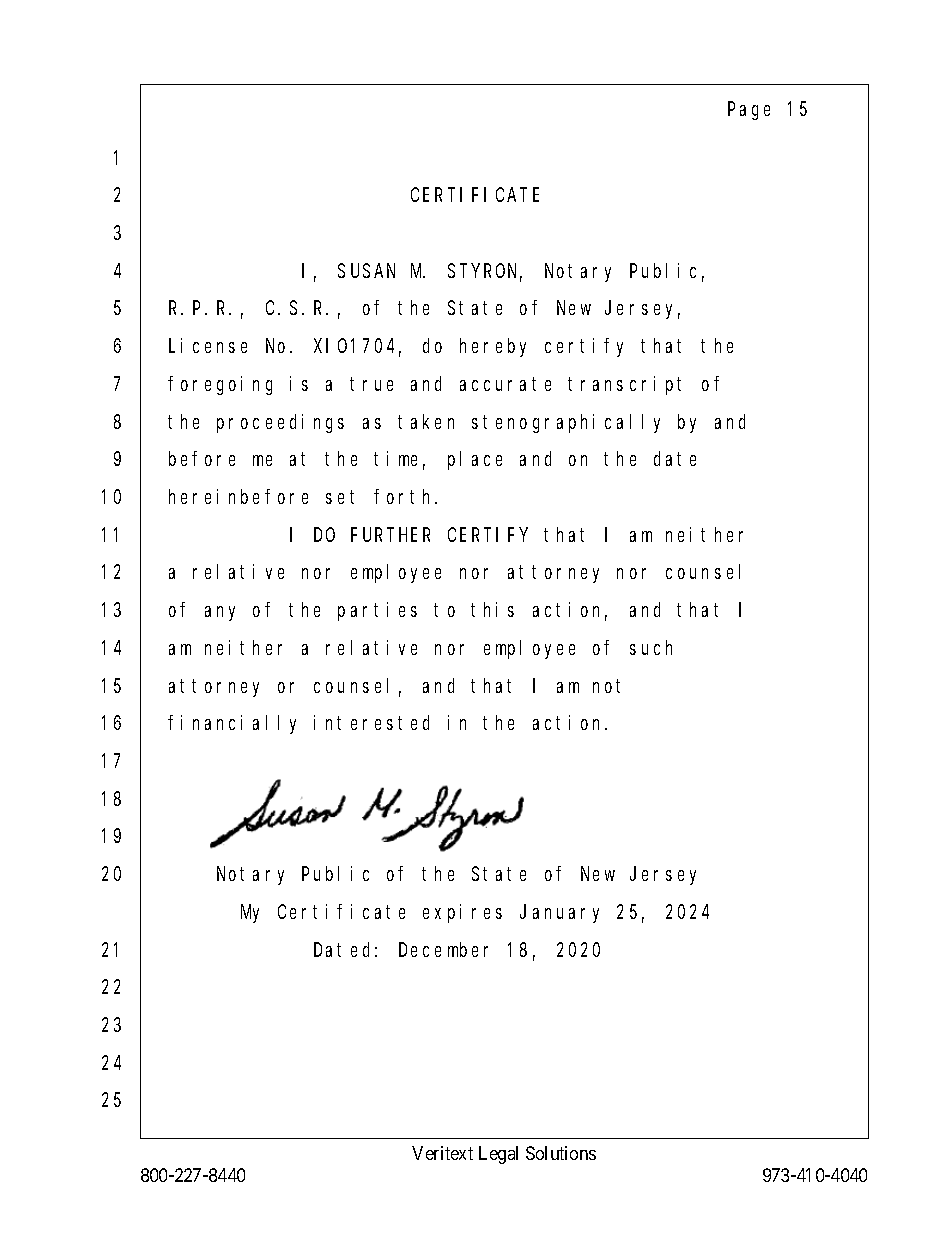 This page has width=952, height=1233. I want to click on Solutions, so click(561, 1153).
